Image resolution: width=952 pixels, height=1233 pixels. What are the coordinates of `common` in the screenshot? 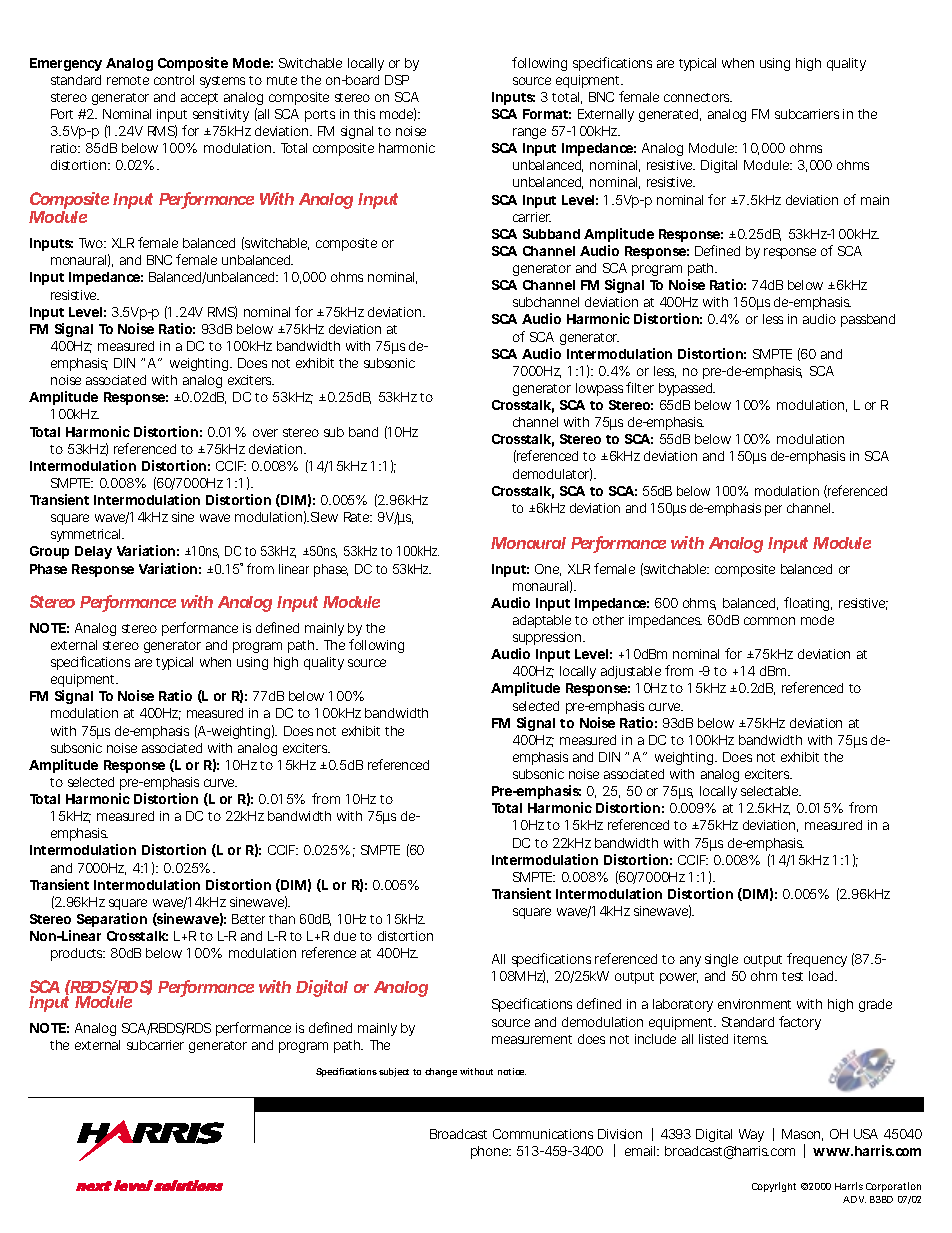 It's located at (769, 621).
